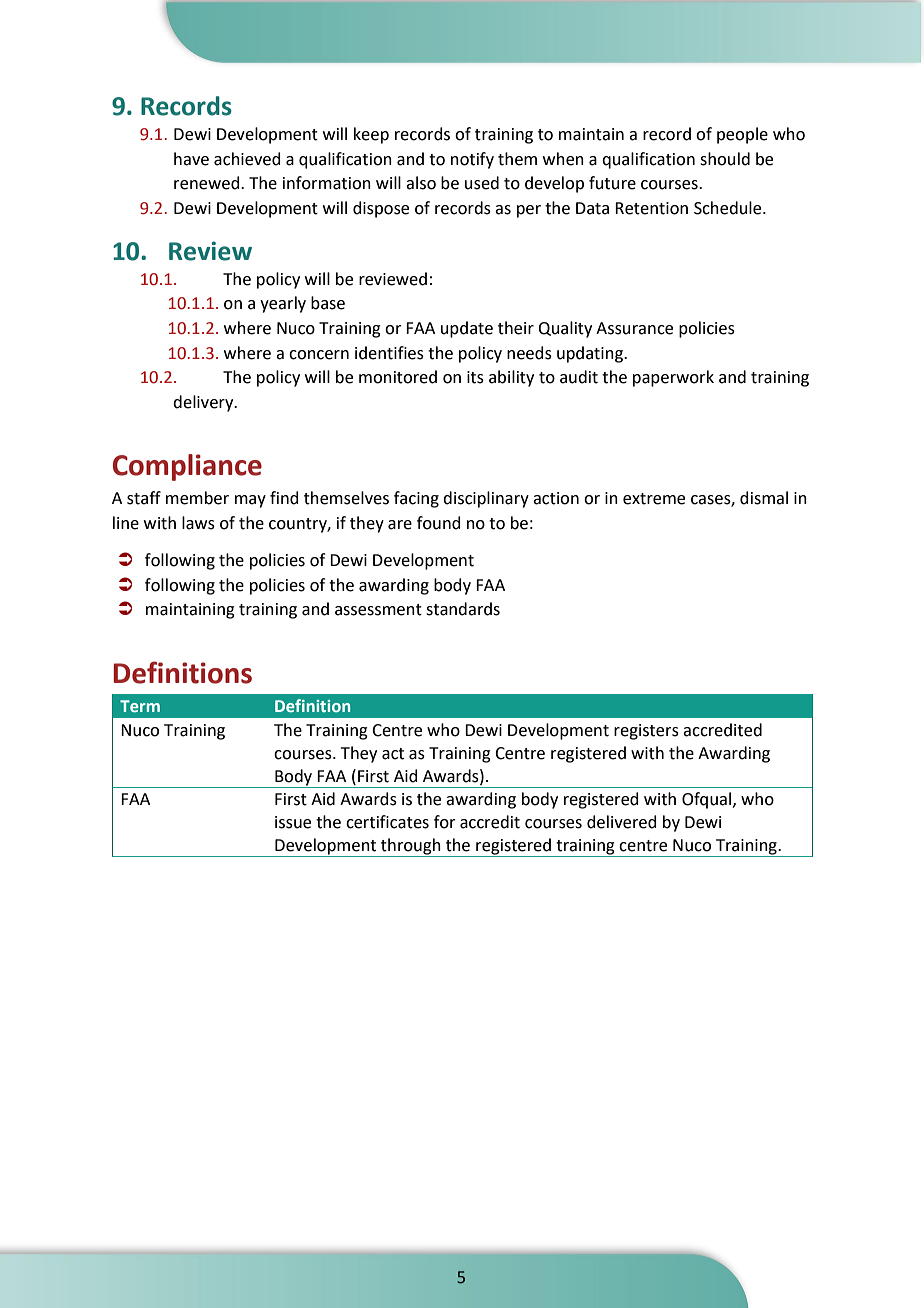 The image size is (924, 1308). Describe the element at coordinates (197, 498) in the screenshot. I see `member` at that location.
